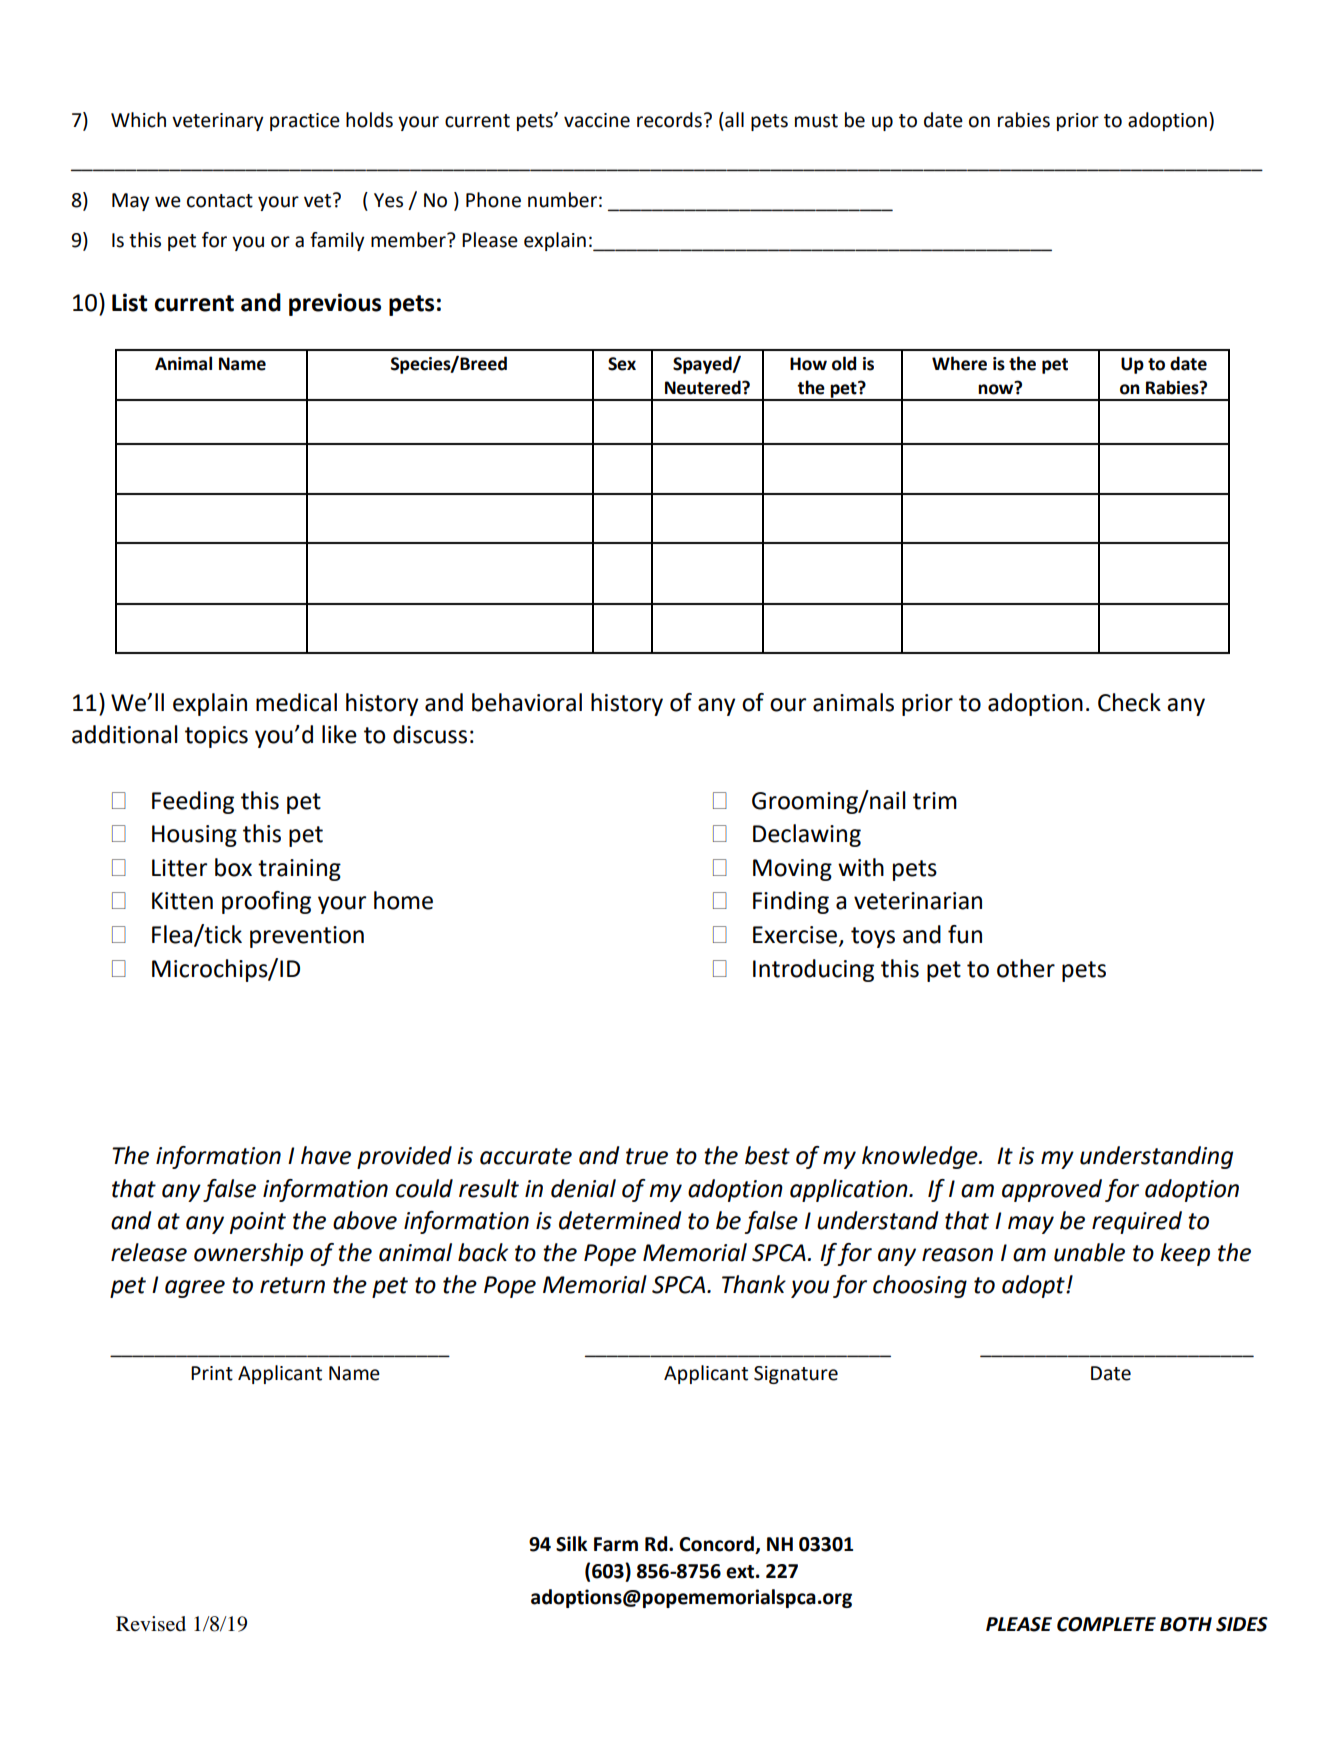  I want to click on records, so click(669, 120).
